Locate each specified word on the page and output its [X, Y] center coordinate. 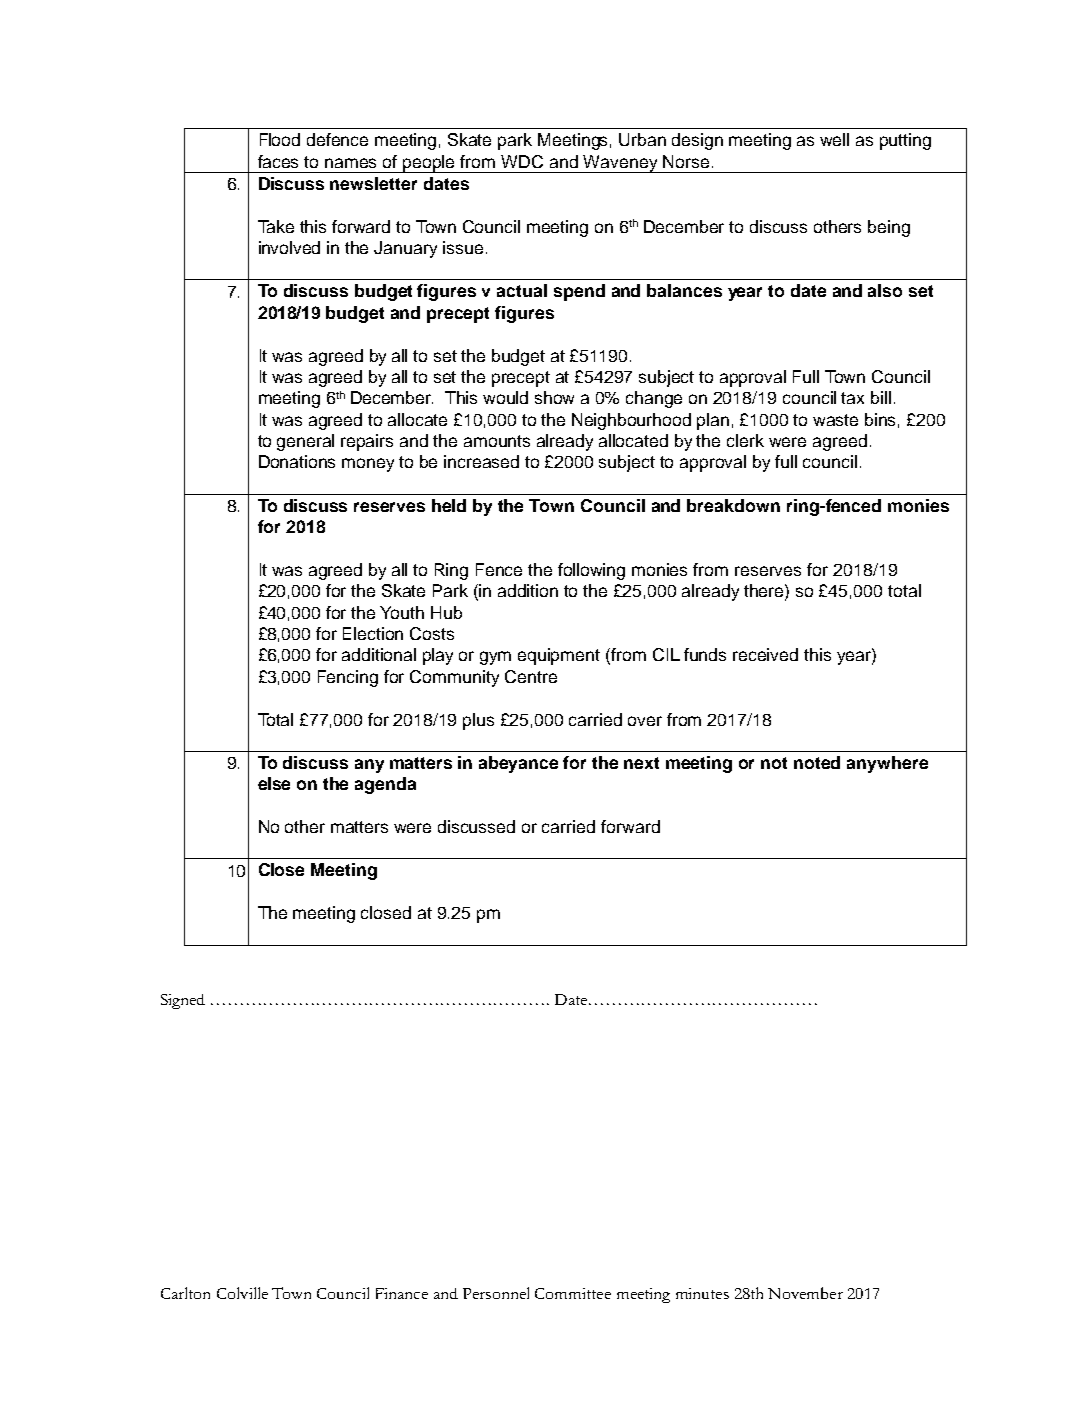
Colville [242, 1293]
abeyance [518, 764]
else [274, 783]
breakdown [733, 505]
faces [278, 161]
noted [817, 762]
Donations [297, 461]
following [591, 571]
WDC [522, 161]
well [834, 139]
